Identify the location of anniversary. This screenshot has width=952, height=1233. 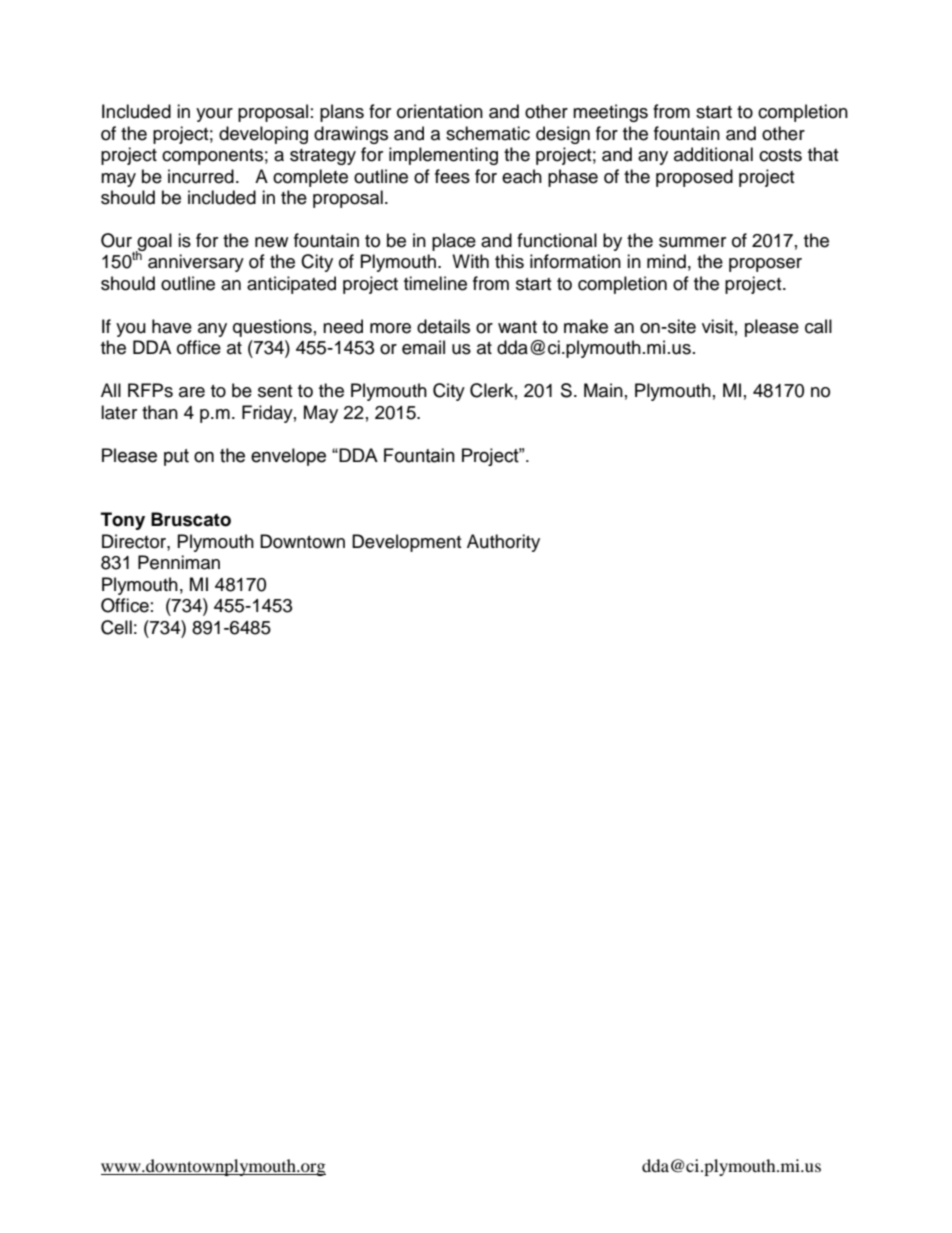
(196, 263).
